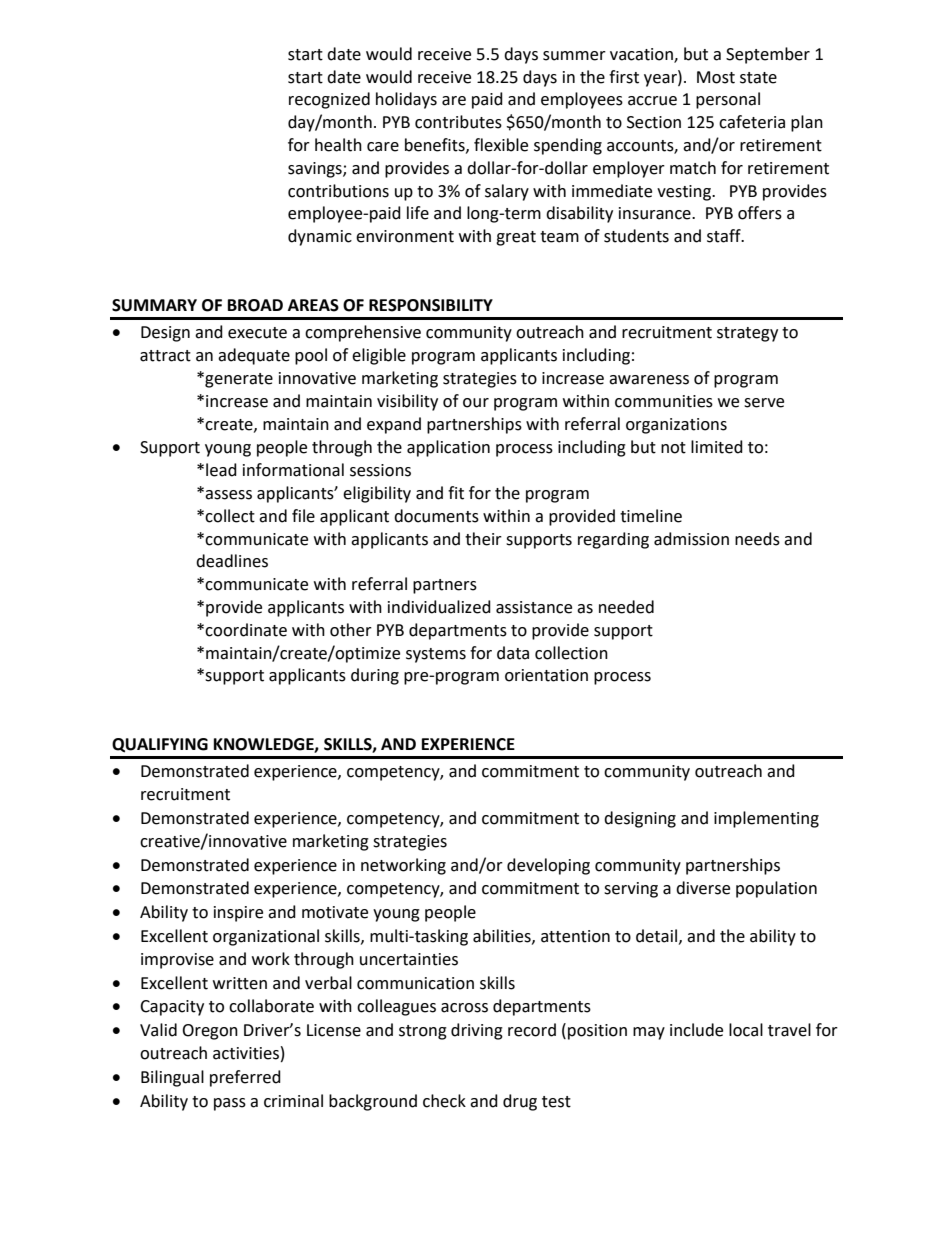 This screenshot has height=1233, width=952. What do you see at coordinates (483, 539) in the screenshot?
I see `their` at bounding box center [483, 539].
